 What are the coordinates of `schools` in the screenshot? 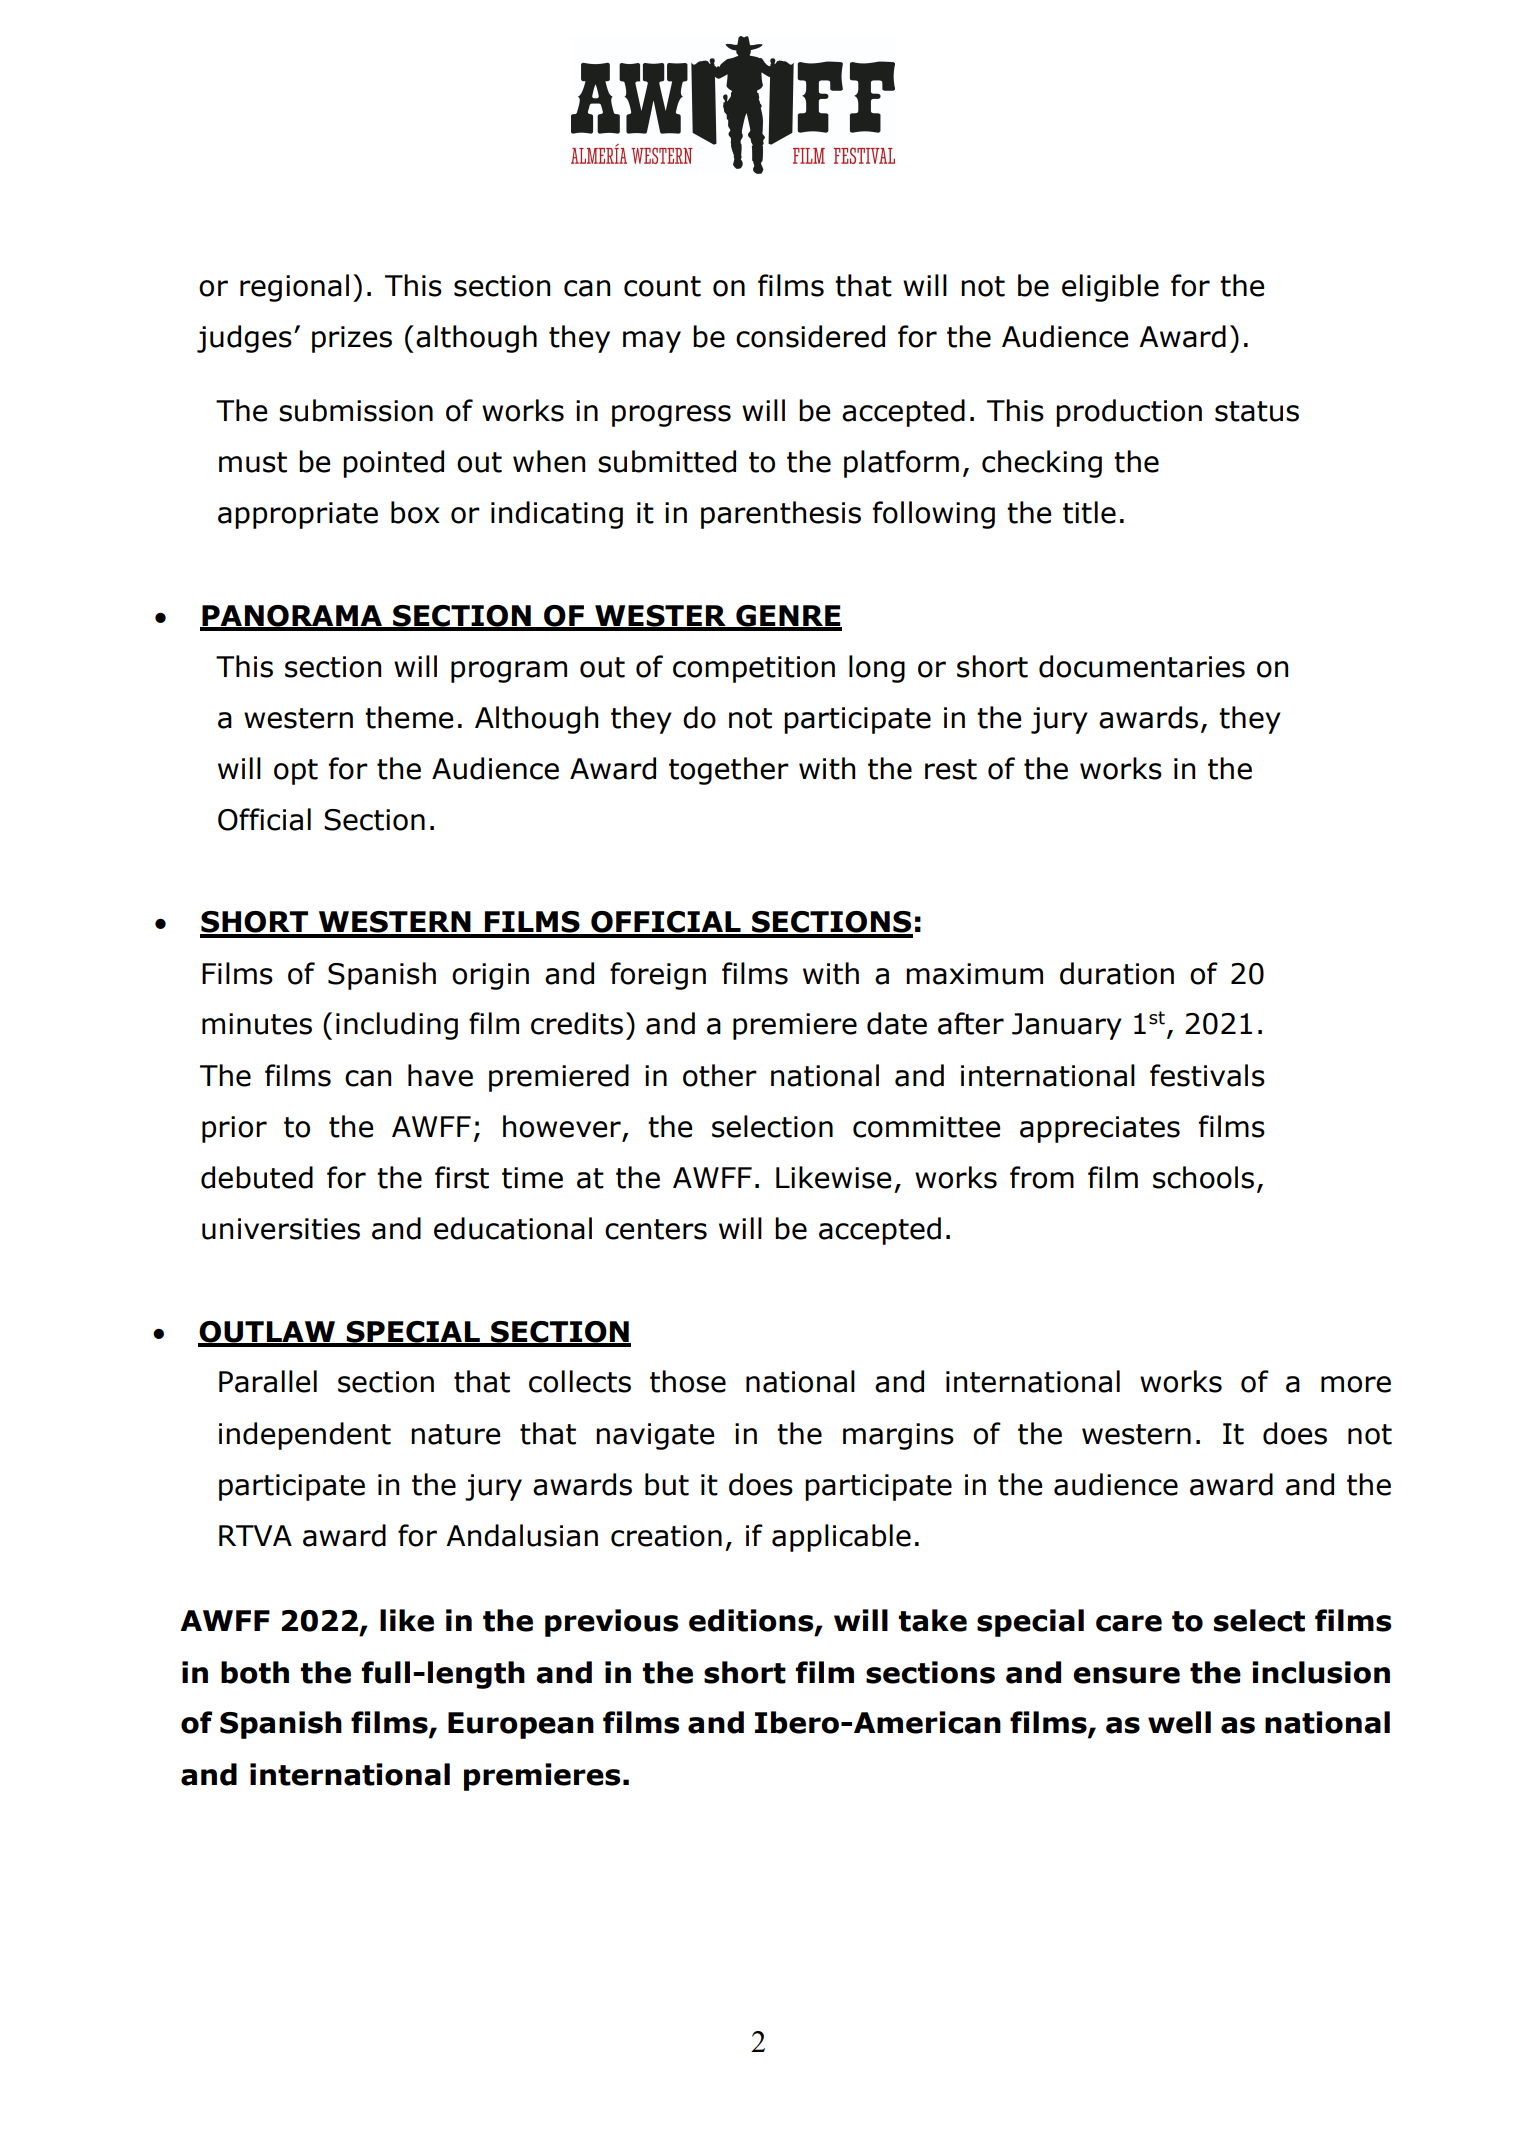 It's located at (1203, 1177).
